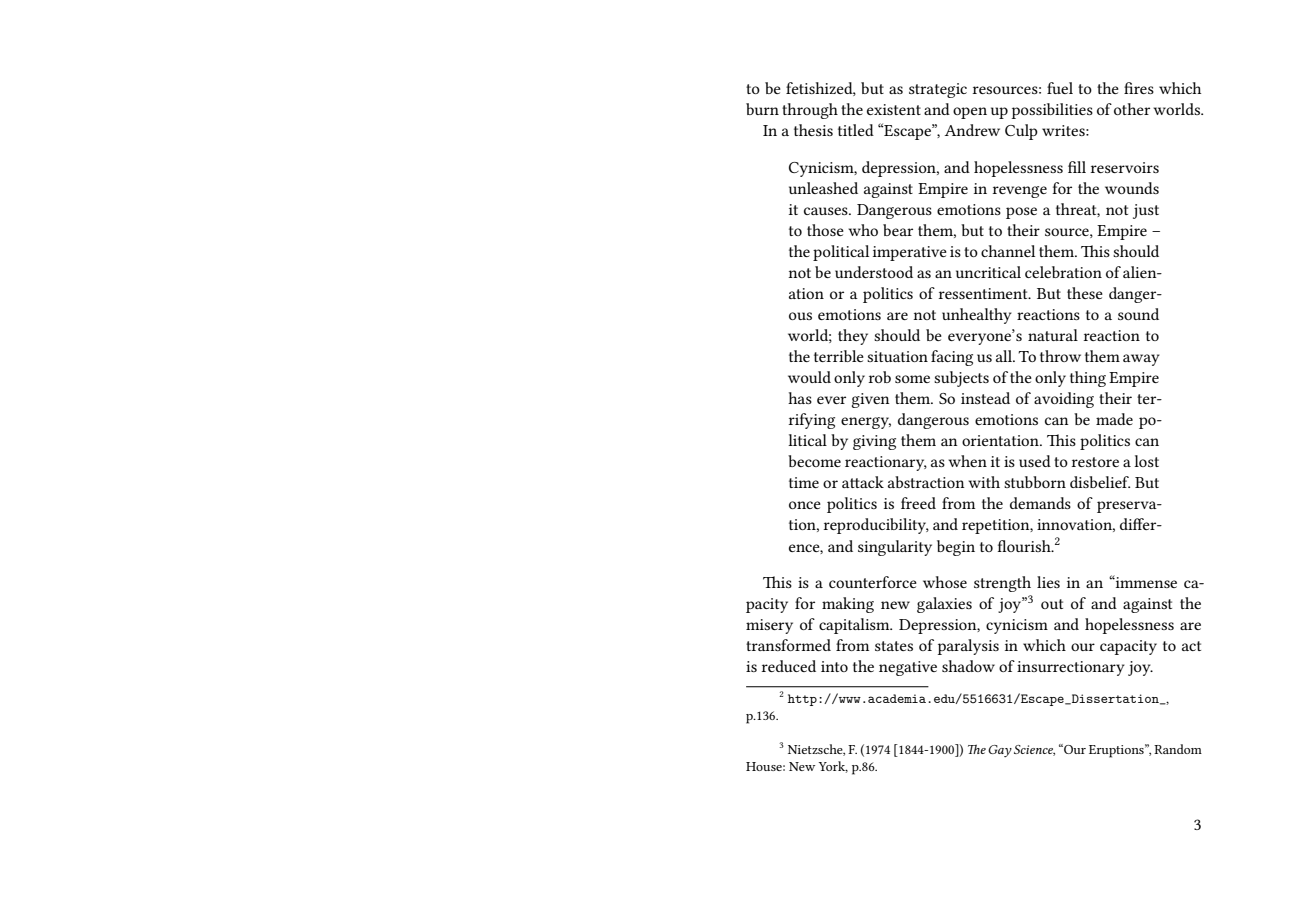 Image resolution: width=1303 pixels, height=924 pixels. I want to click on through, so click(810, 111).
